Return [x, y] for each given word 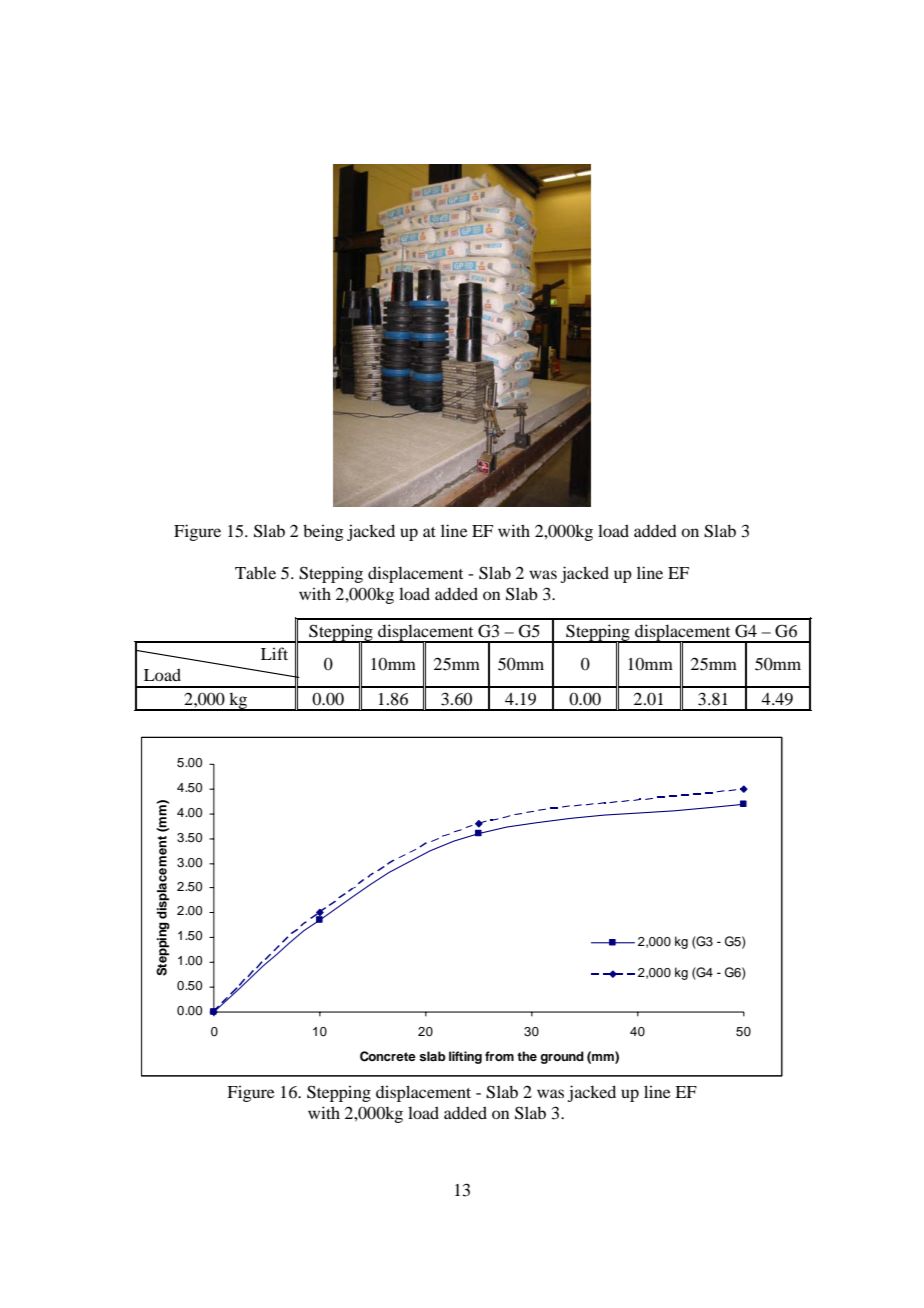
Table [255, 572]
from [499, 1056]
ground [562, 1057]
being [323, 532]
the [527, 1056]
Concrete [388, 1056]
